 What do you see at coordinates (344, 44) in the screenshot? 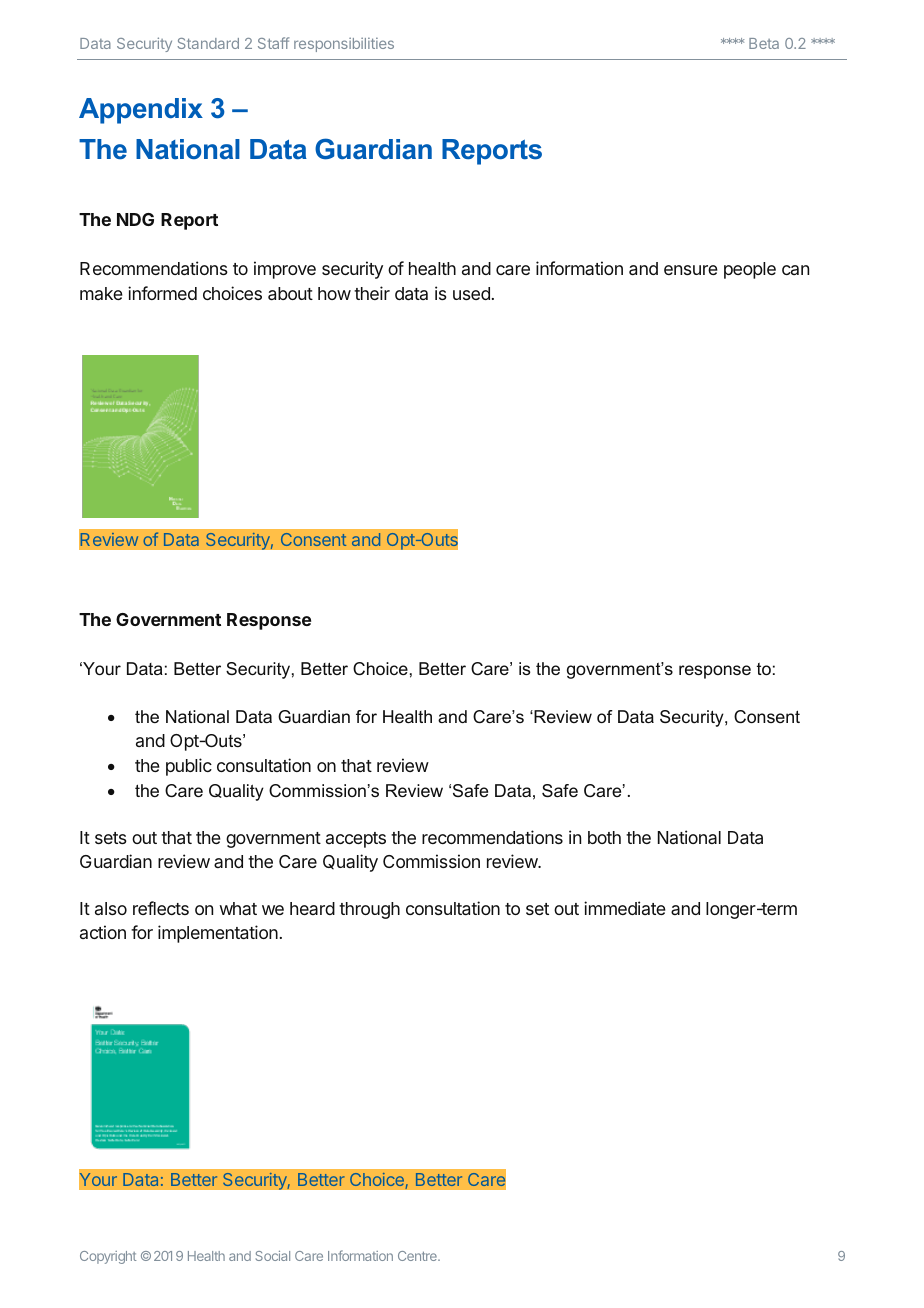
I see `responsibilities` at bounding box center [344, 44].
